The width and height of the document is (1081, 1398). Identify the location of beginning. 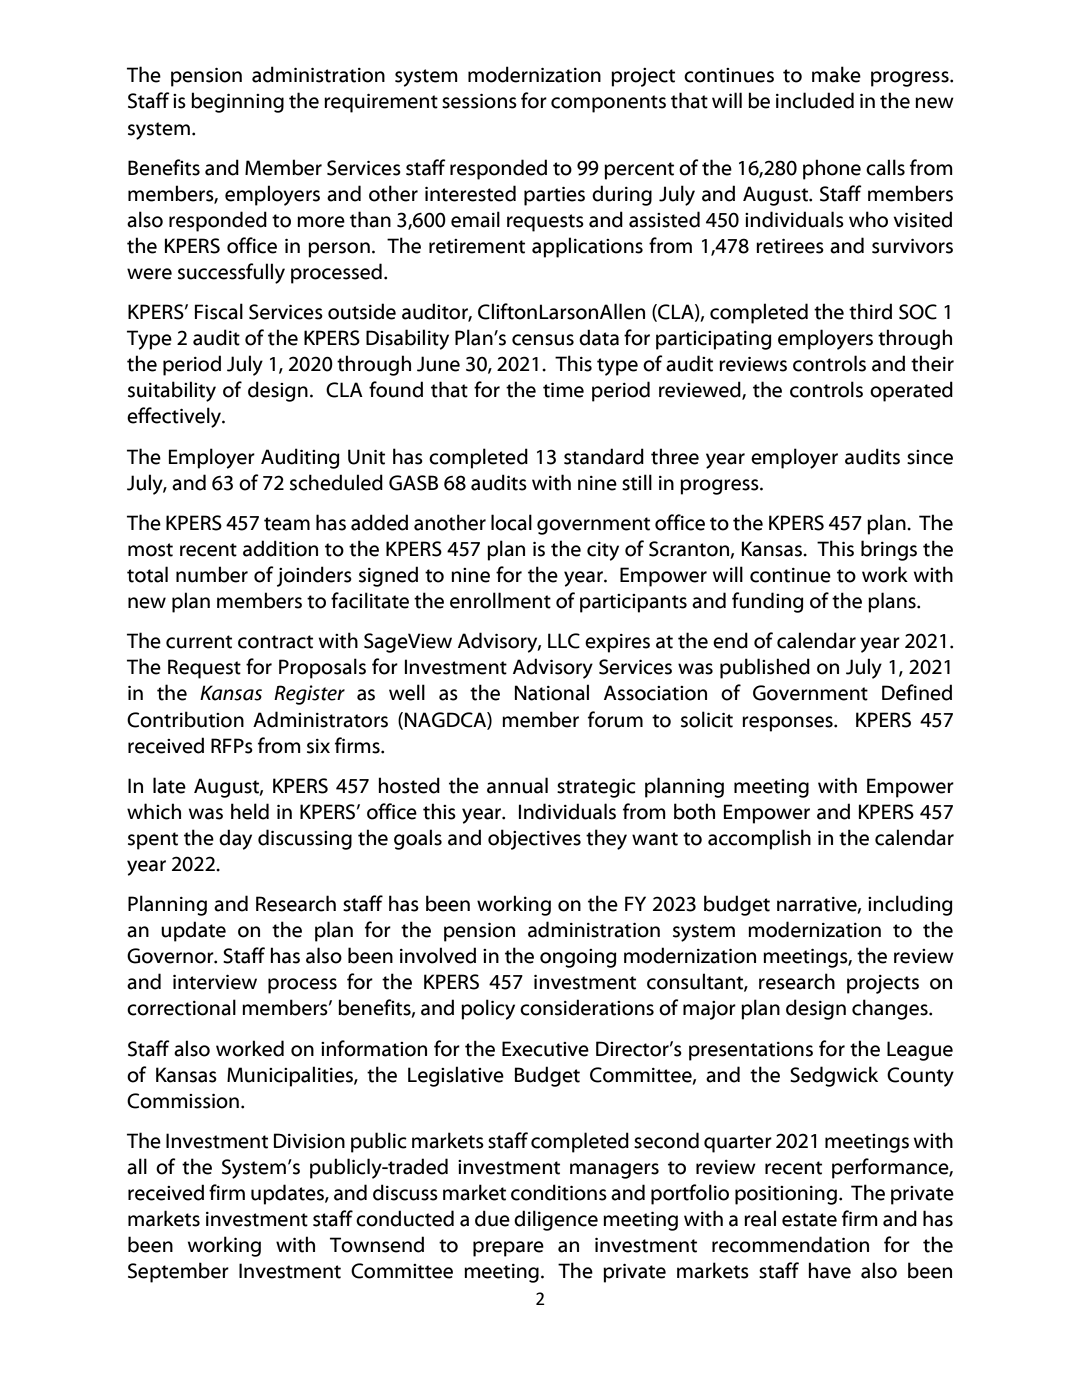
(237, 102).
